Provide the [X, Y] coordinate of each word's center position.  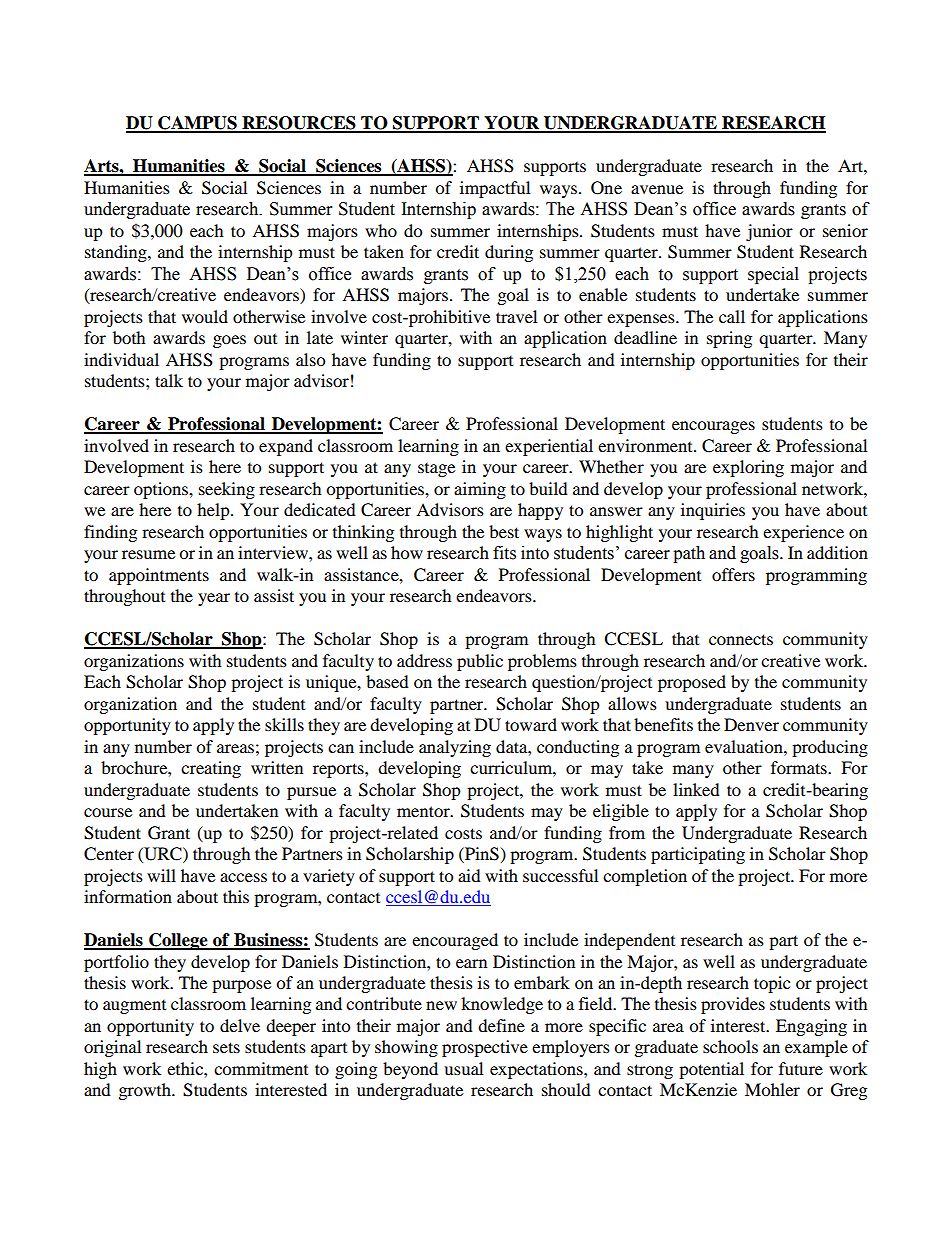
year [214, 599]
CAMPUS [197, 124]
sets [226, 1047]
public [480, 662]
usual [463, 1068]
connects [741, 639]
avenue [657, 189]
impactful [495, 189]
